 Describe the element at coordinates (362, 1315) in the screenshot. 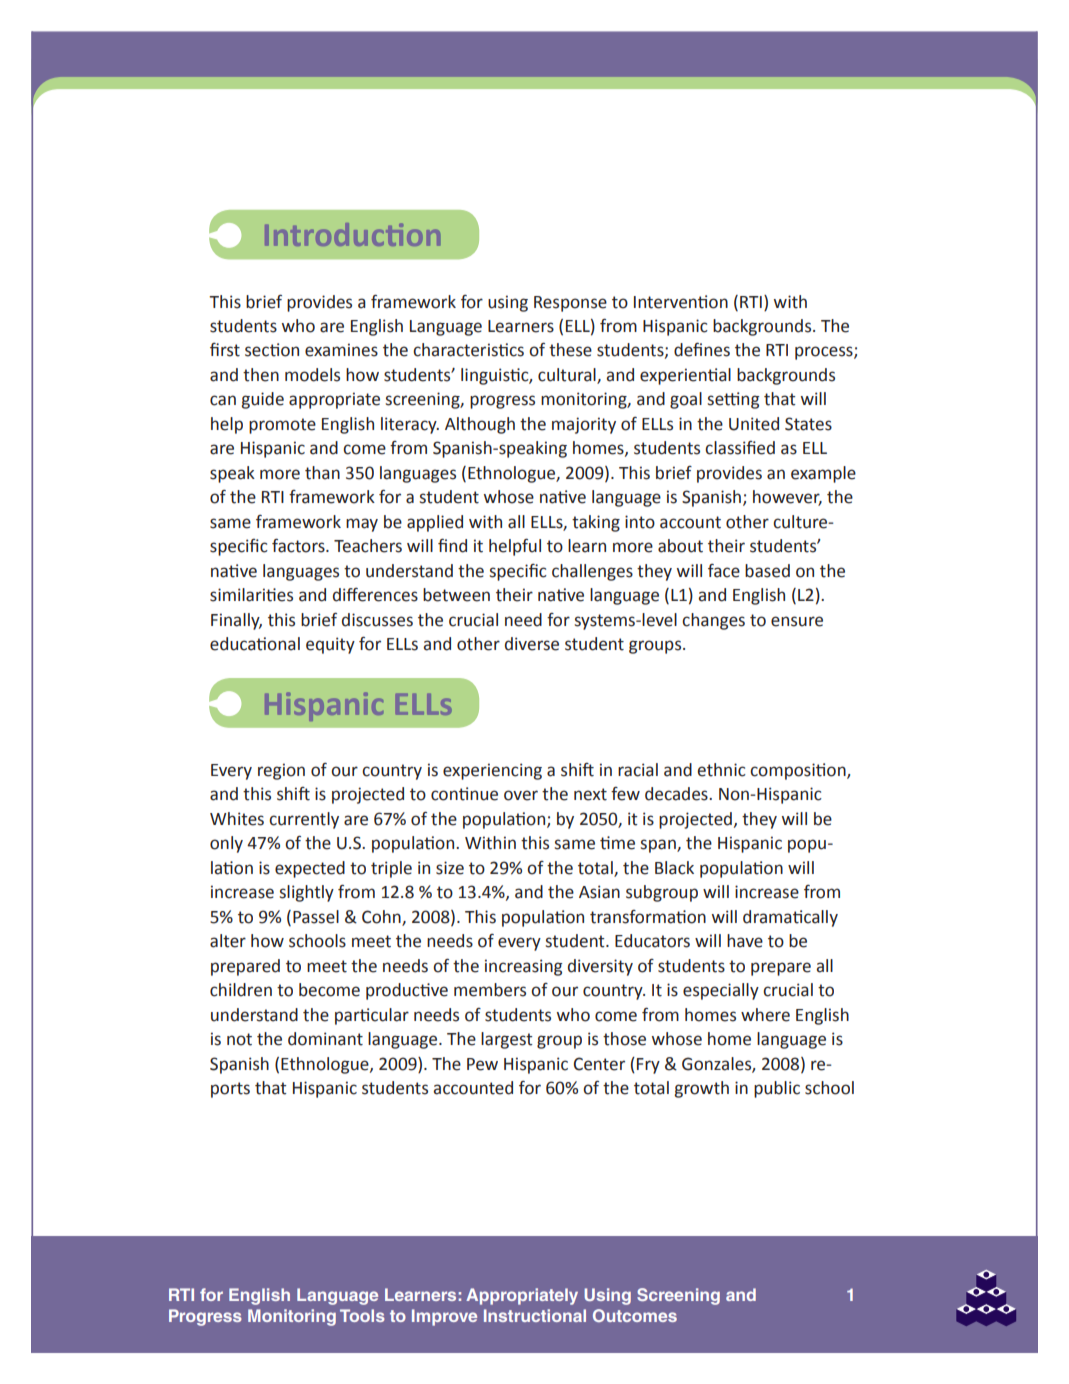

I see `Tools` at that location.
